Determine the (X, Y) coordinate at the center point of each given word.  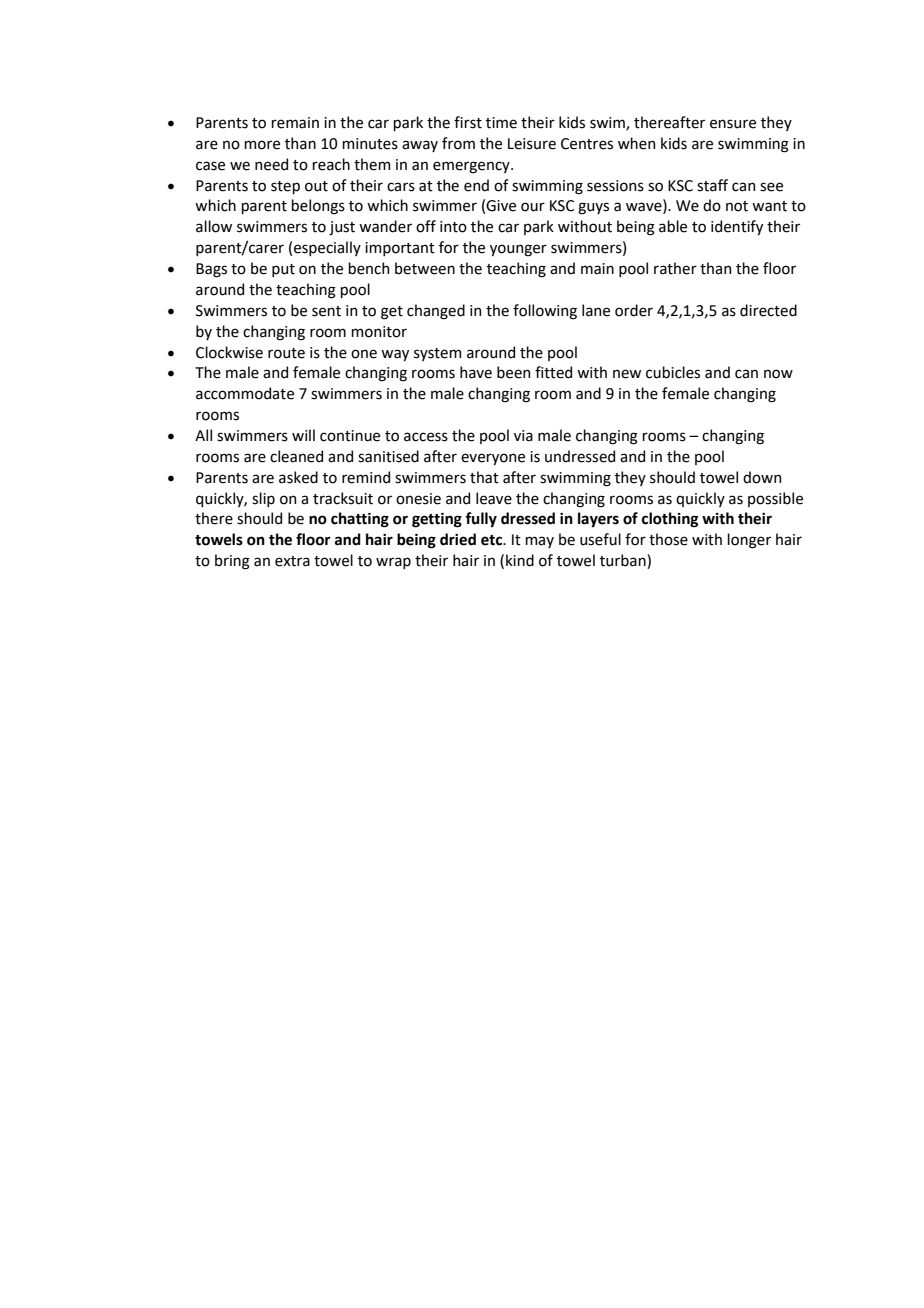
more (262, 145)
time (501, 123)
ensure (733, 124)
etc (493, 540)
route (286, 353)
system (437, 354)
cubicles (673, 372)
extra (292, 561)
